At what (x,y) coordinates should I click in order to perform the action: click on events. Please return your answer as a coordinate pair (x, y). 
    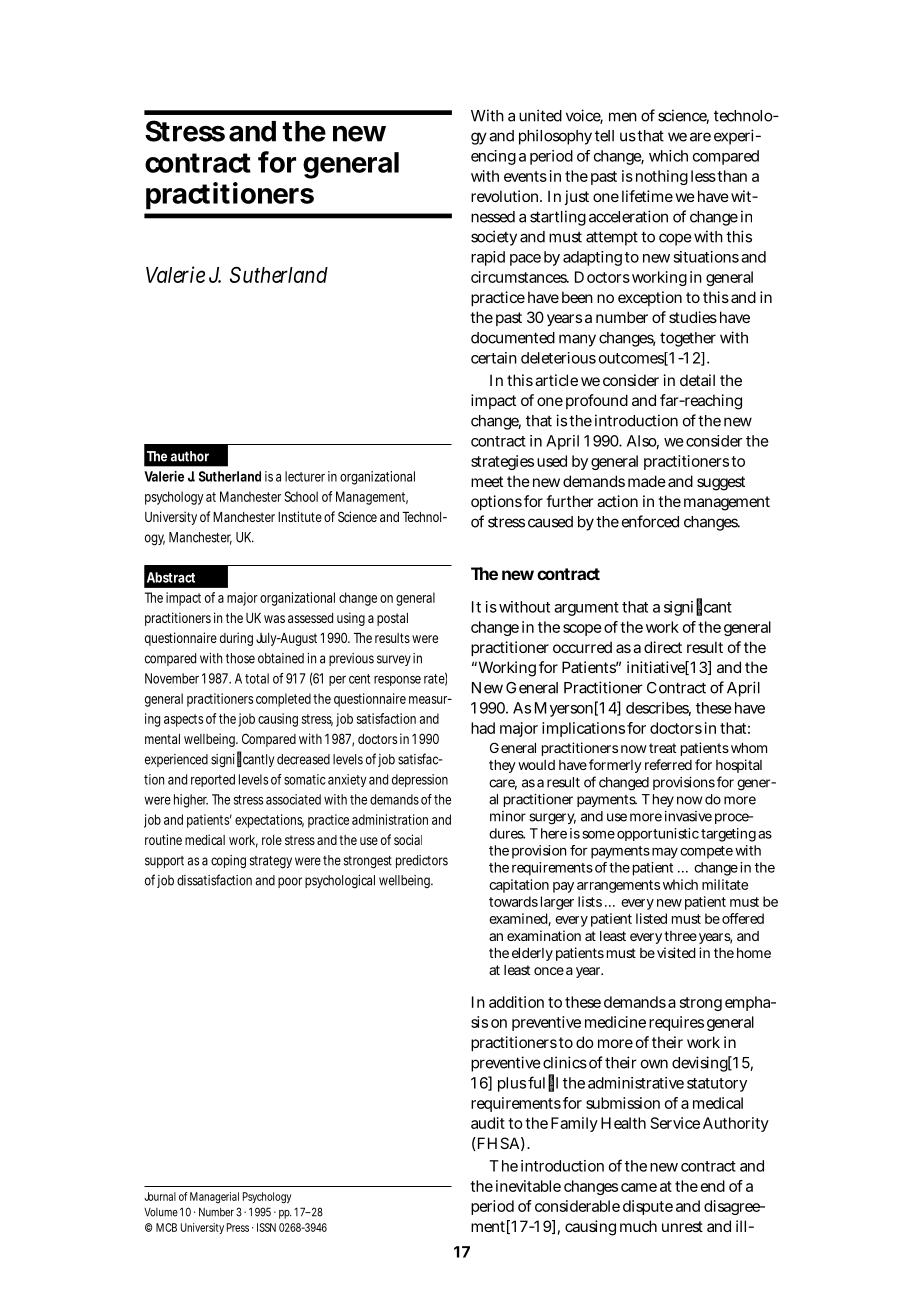
    Looking at the image, I should click on (525, 176).
